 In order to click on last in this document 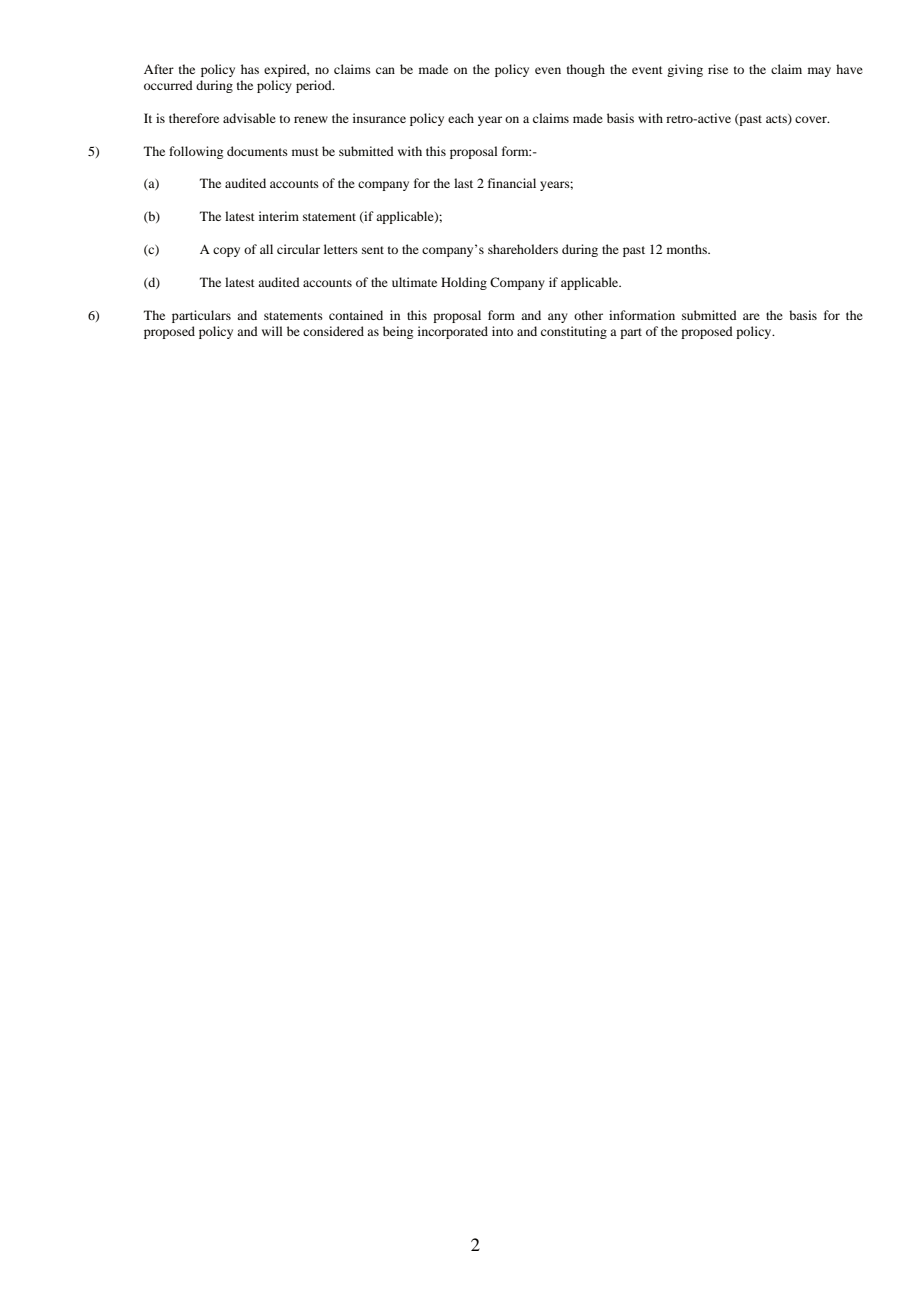, I will do `click(463, 183)`.
